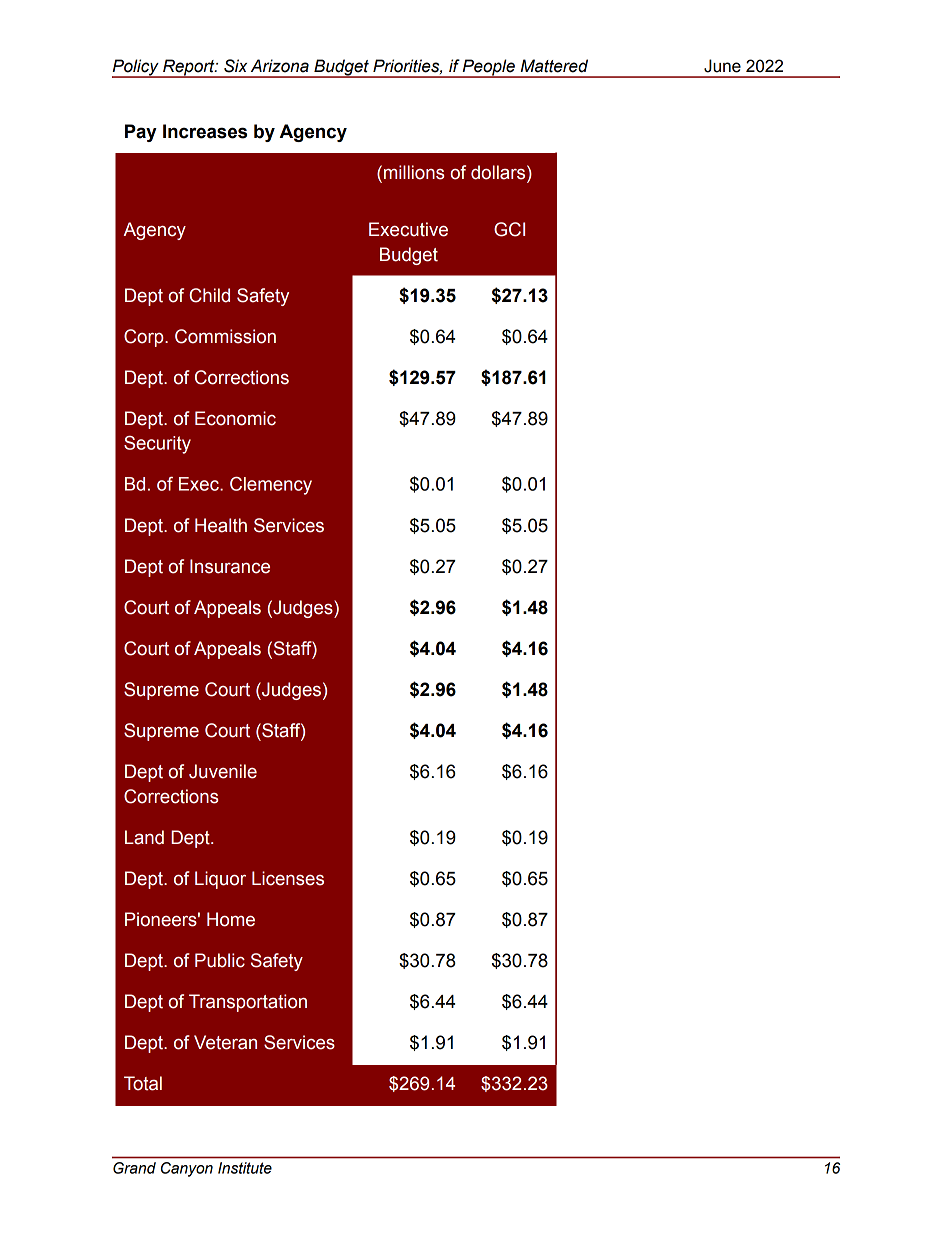 The height and width of the image is (1233, 952). Describe the element at coordinates (509, 229) in the image. I see `GCI` at that location.
